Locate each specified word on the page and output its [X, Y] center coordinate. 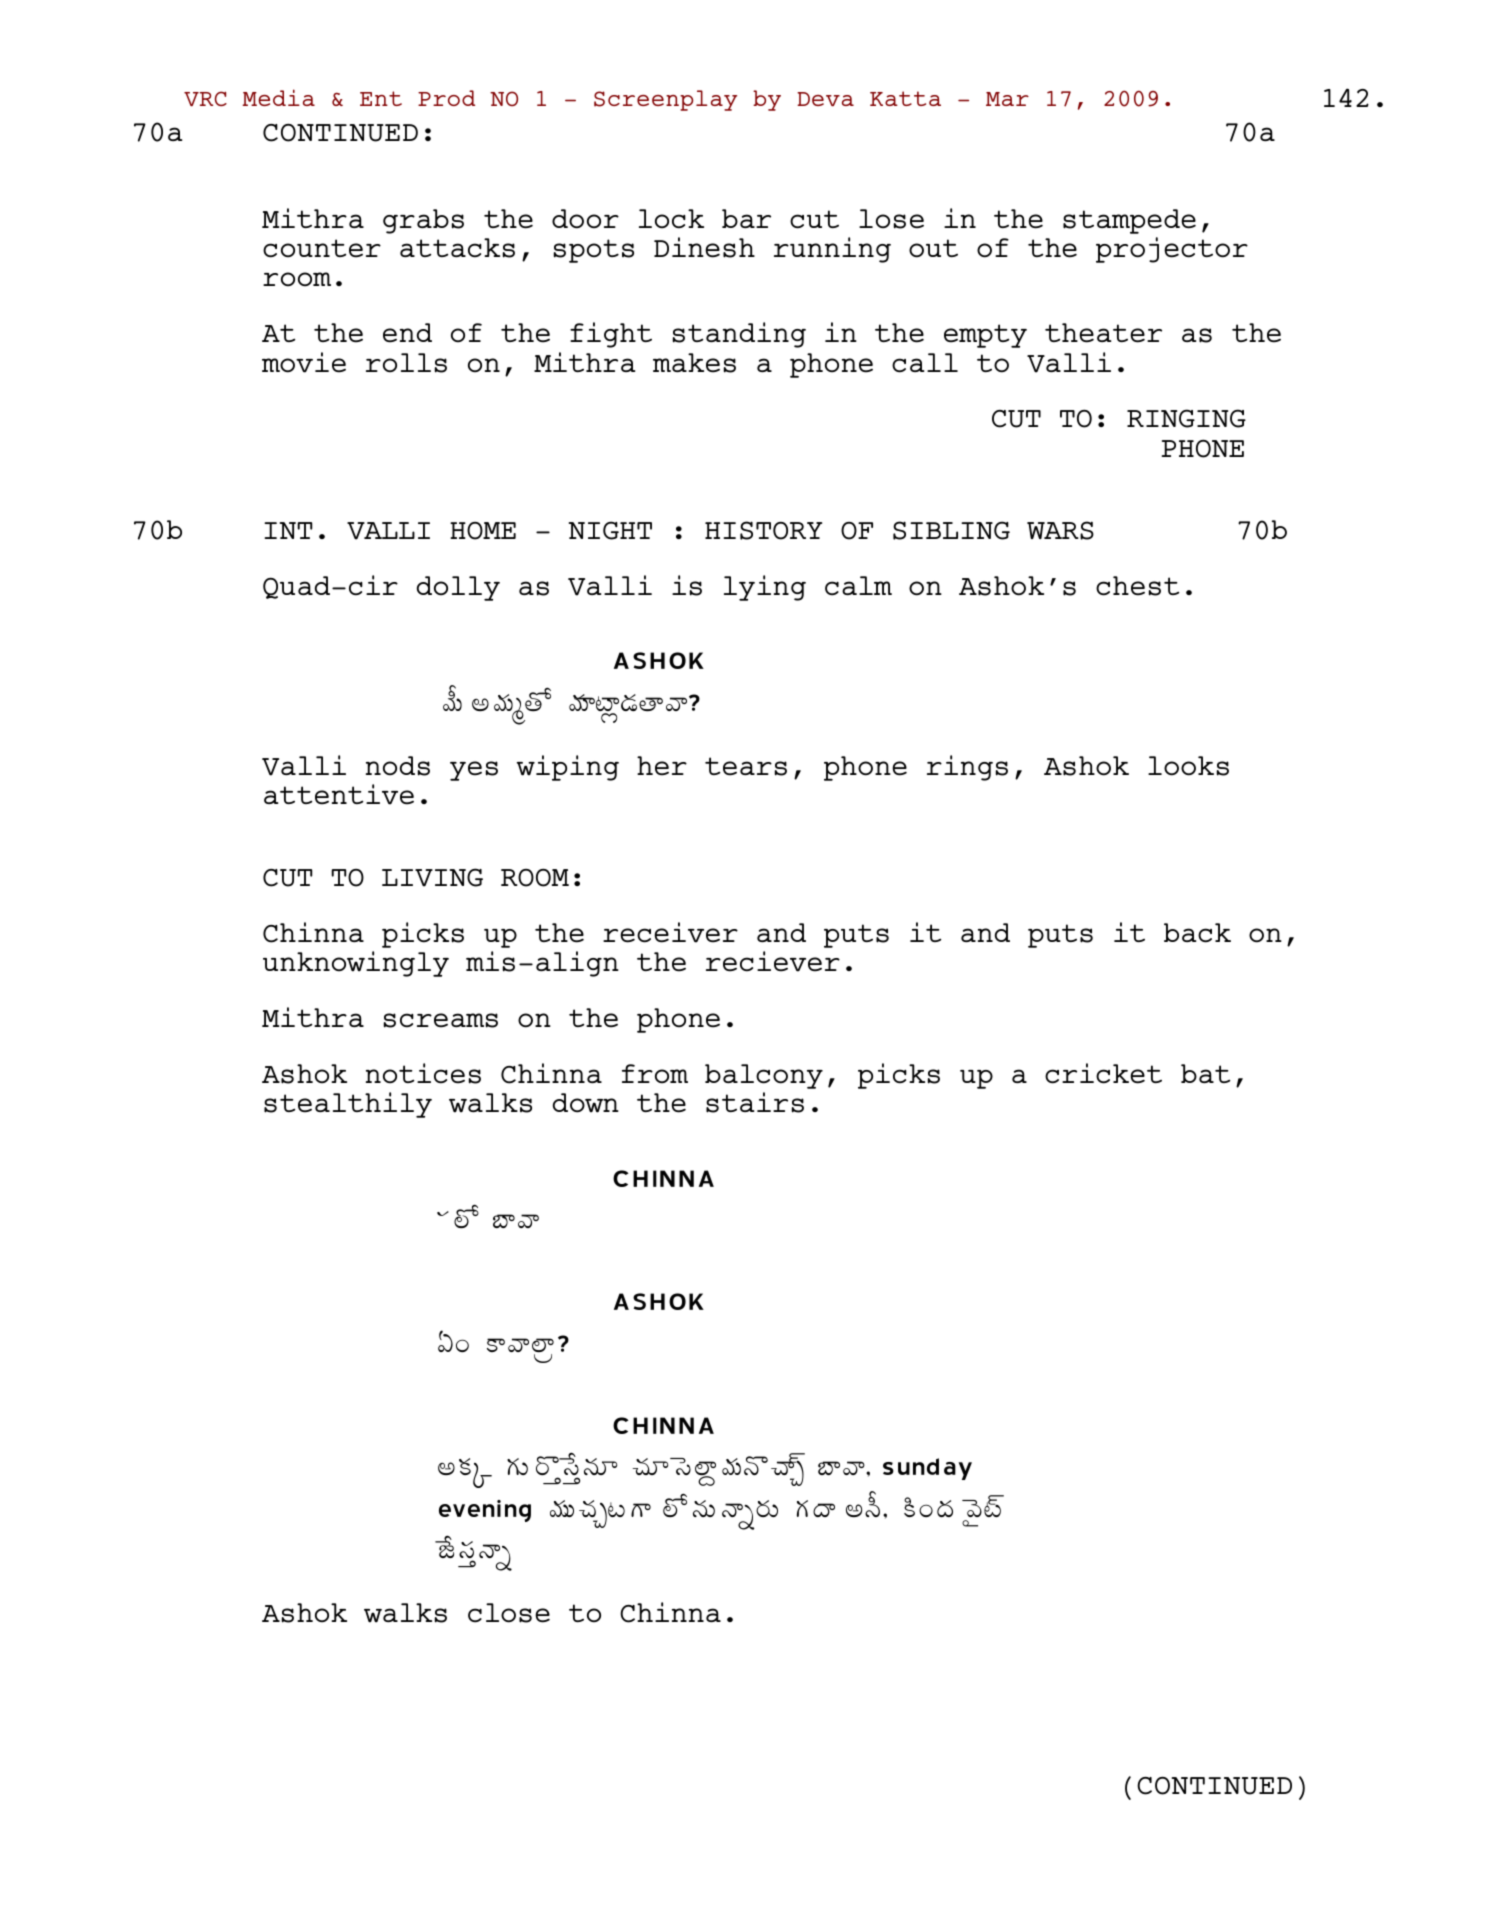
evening [485, 1511]
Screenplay [665, 100]
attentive [339, 794]
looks [1188, 766]
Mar [1007, 99]
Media [278, 97]
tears [746, 766]
